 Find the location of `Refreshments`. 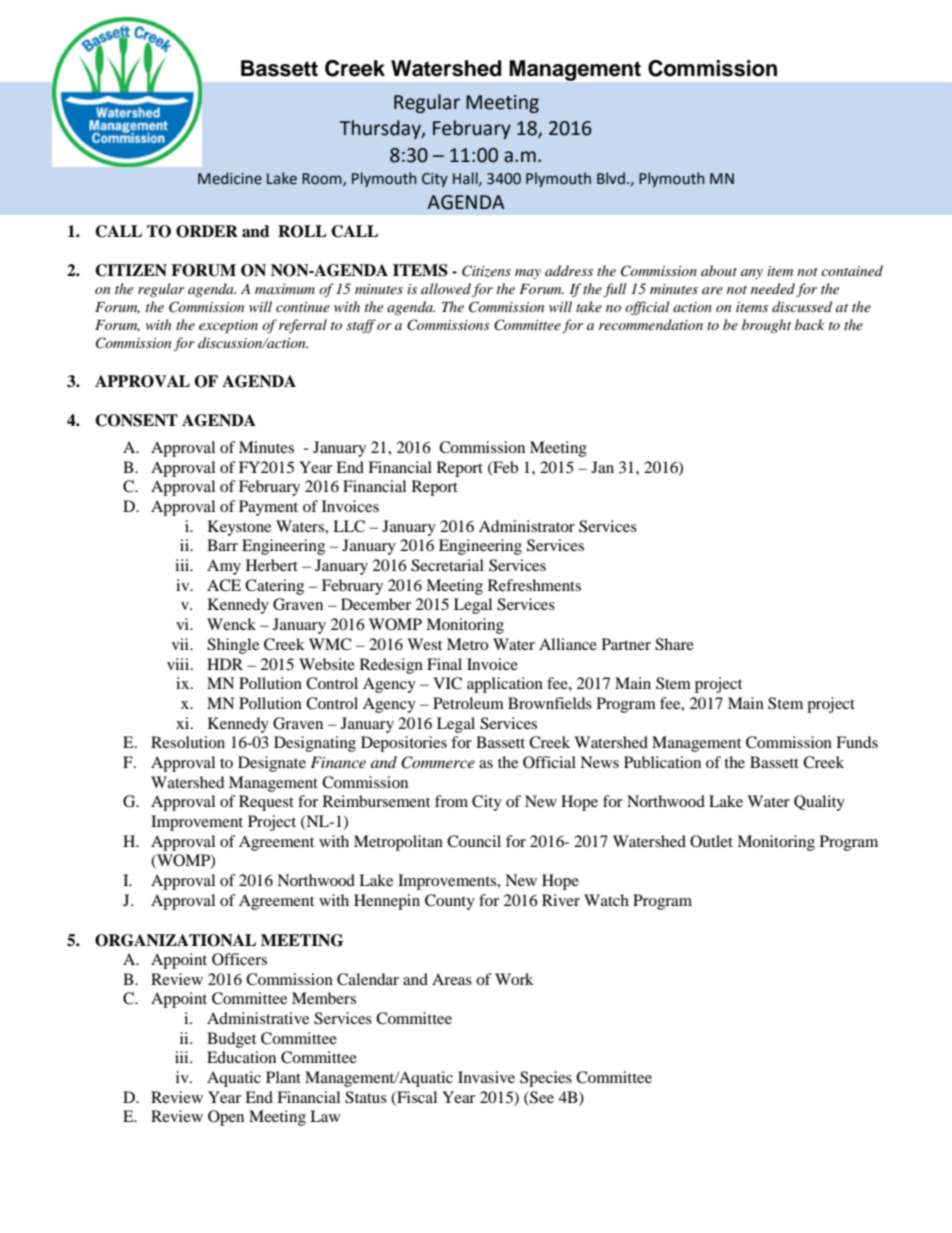

Refreshments is located at coordinates (534, 585).
